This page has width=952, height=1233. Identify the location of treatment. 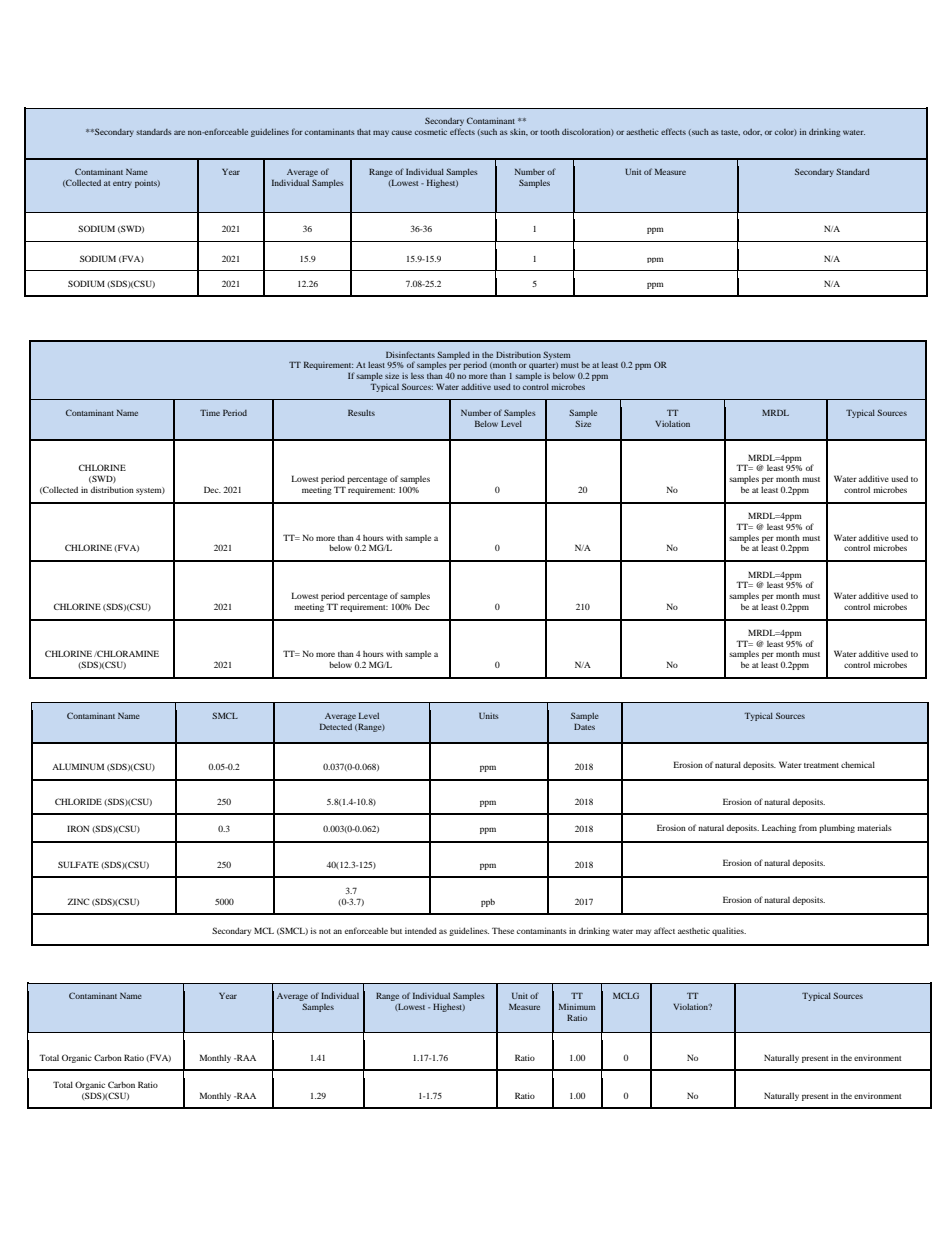
(821, 765).
